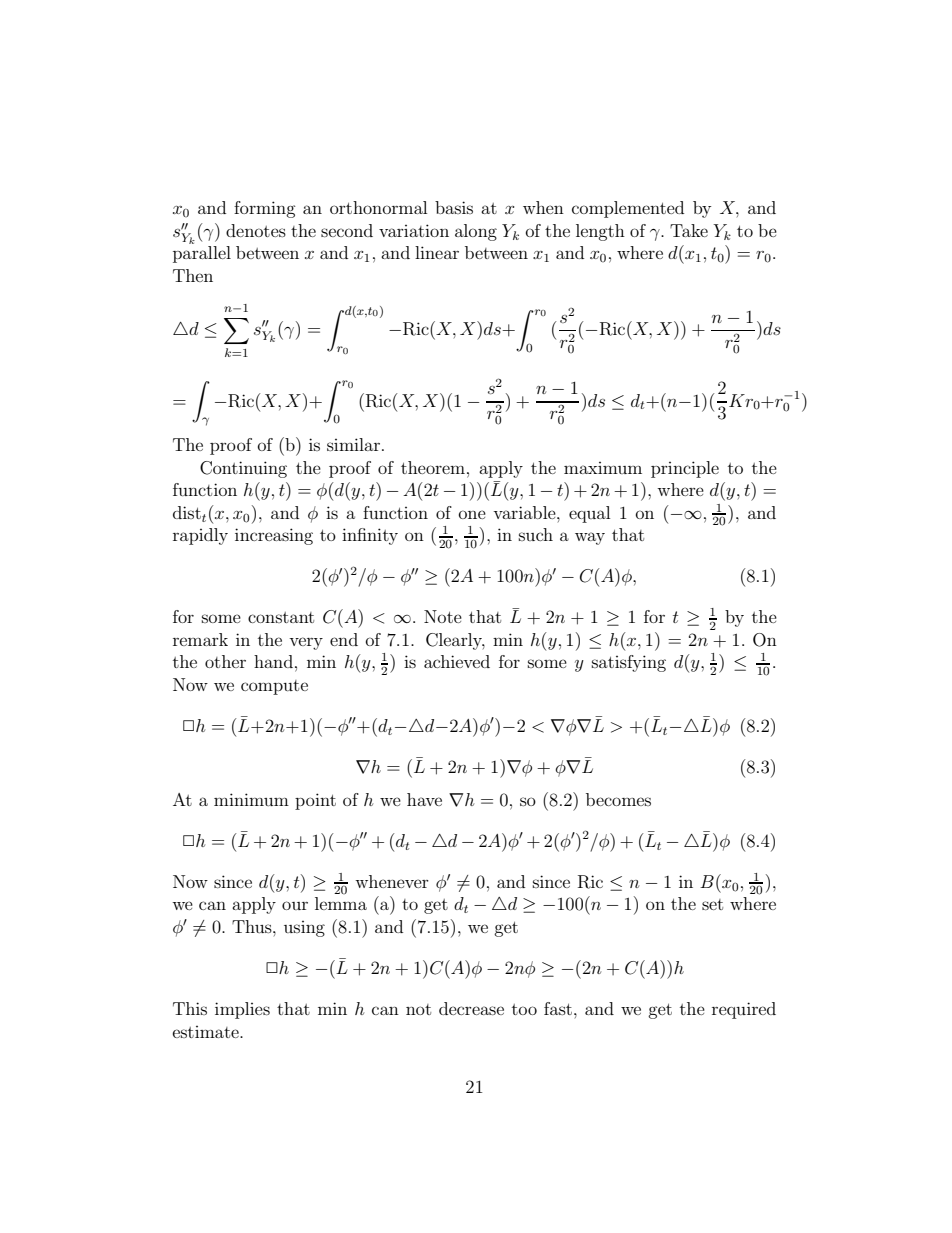 The image size is (952, 1233). What do you see at coordinates (476, 232) in the page?
I see `along` at bounding box center [476, 232].
